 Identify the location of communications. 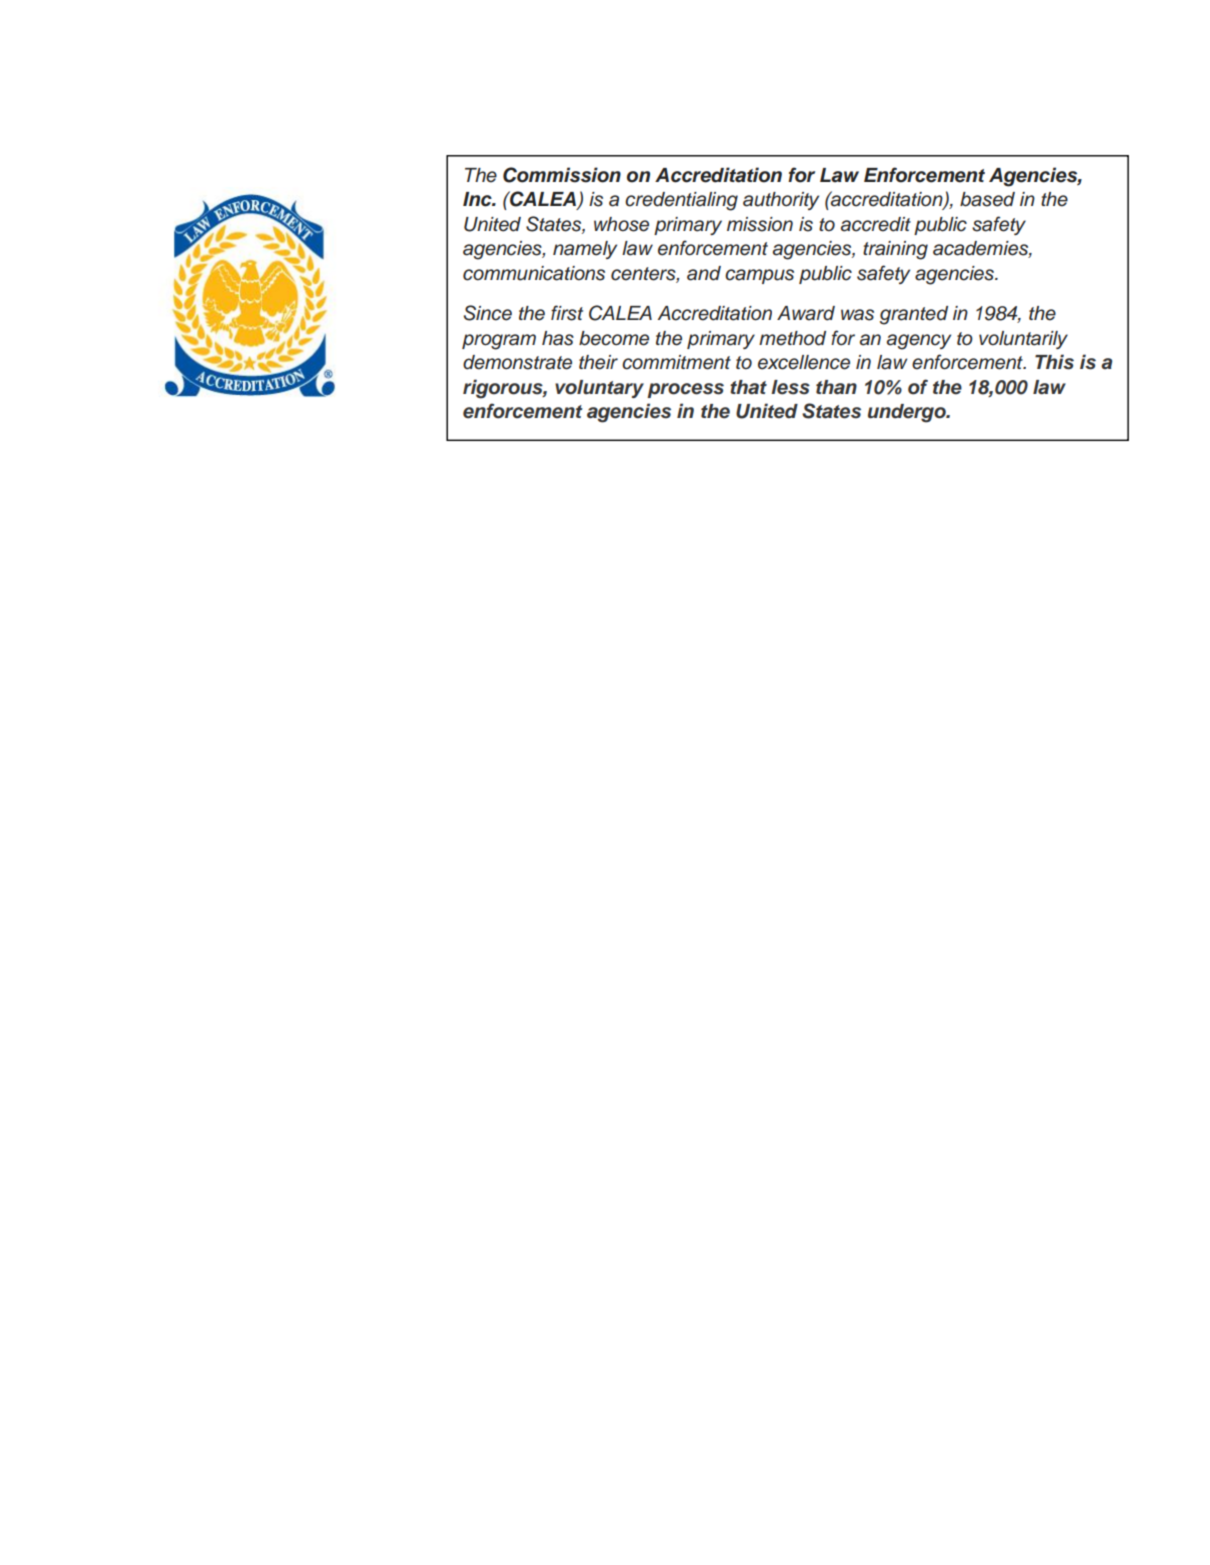
(534, 273).
